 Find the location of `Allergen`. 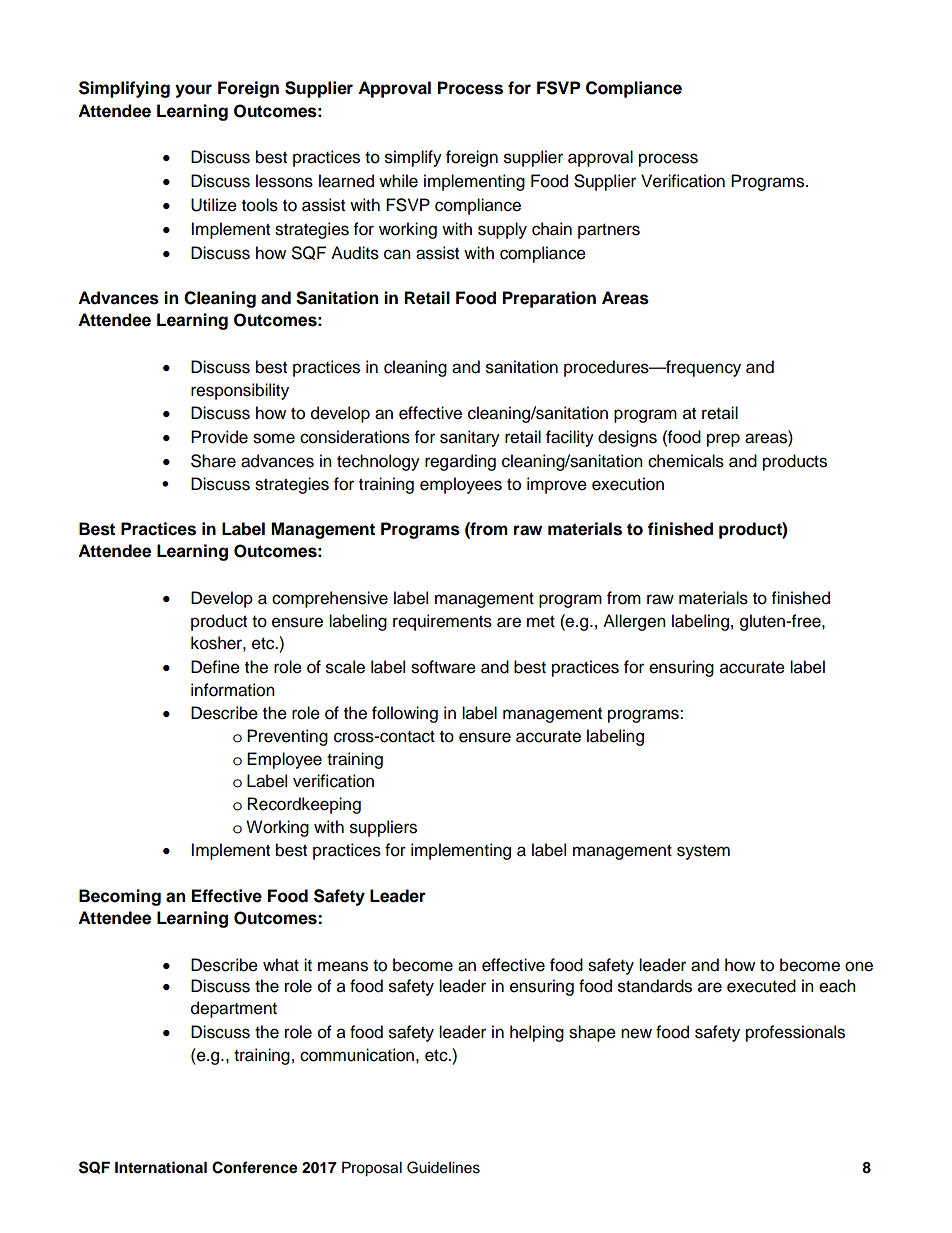

Allergen is located at coordinates (634, 622).
